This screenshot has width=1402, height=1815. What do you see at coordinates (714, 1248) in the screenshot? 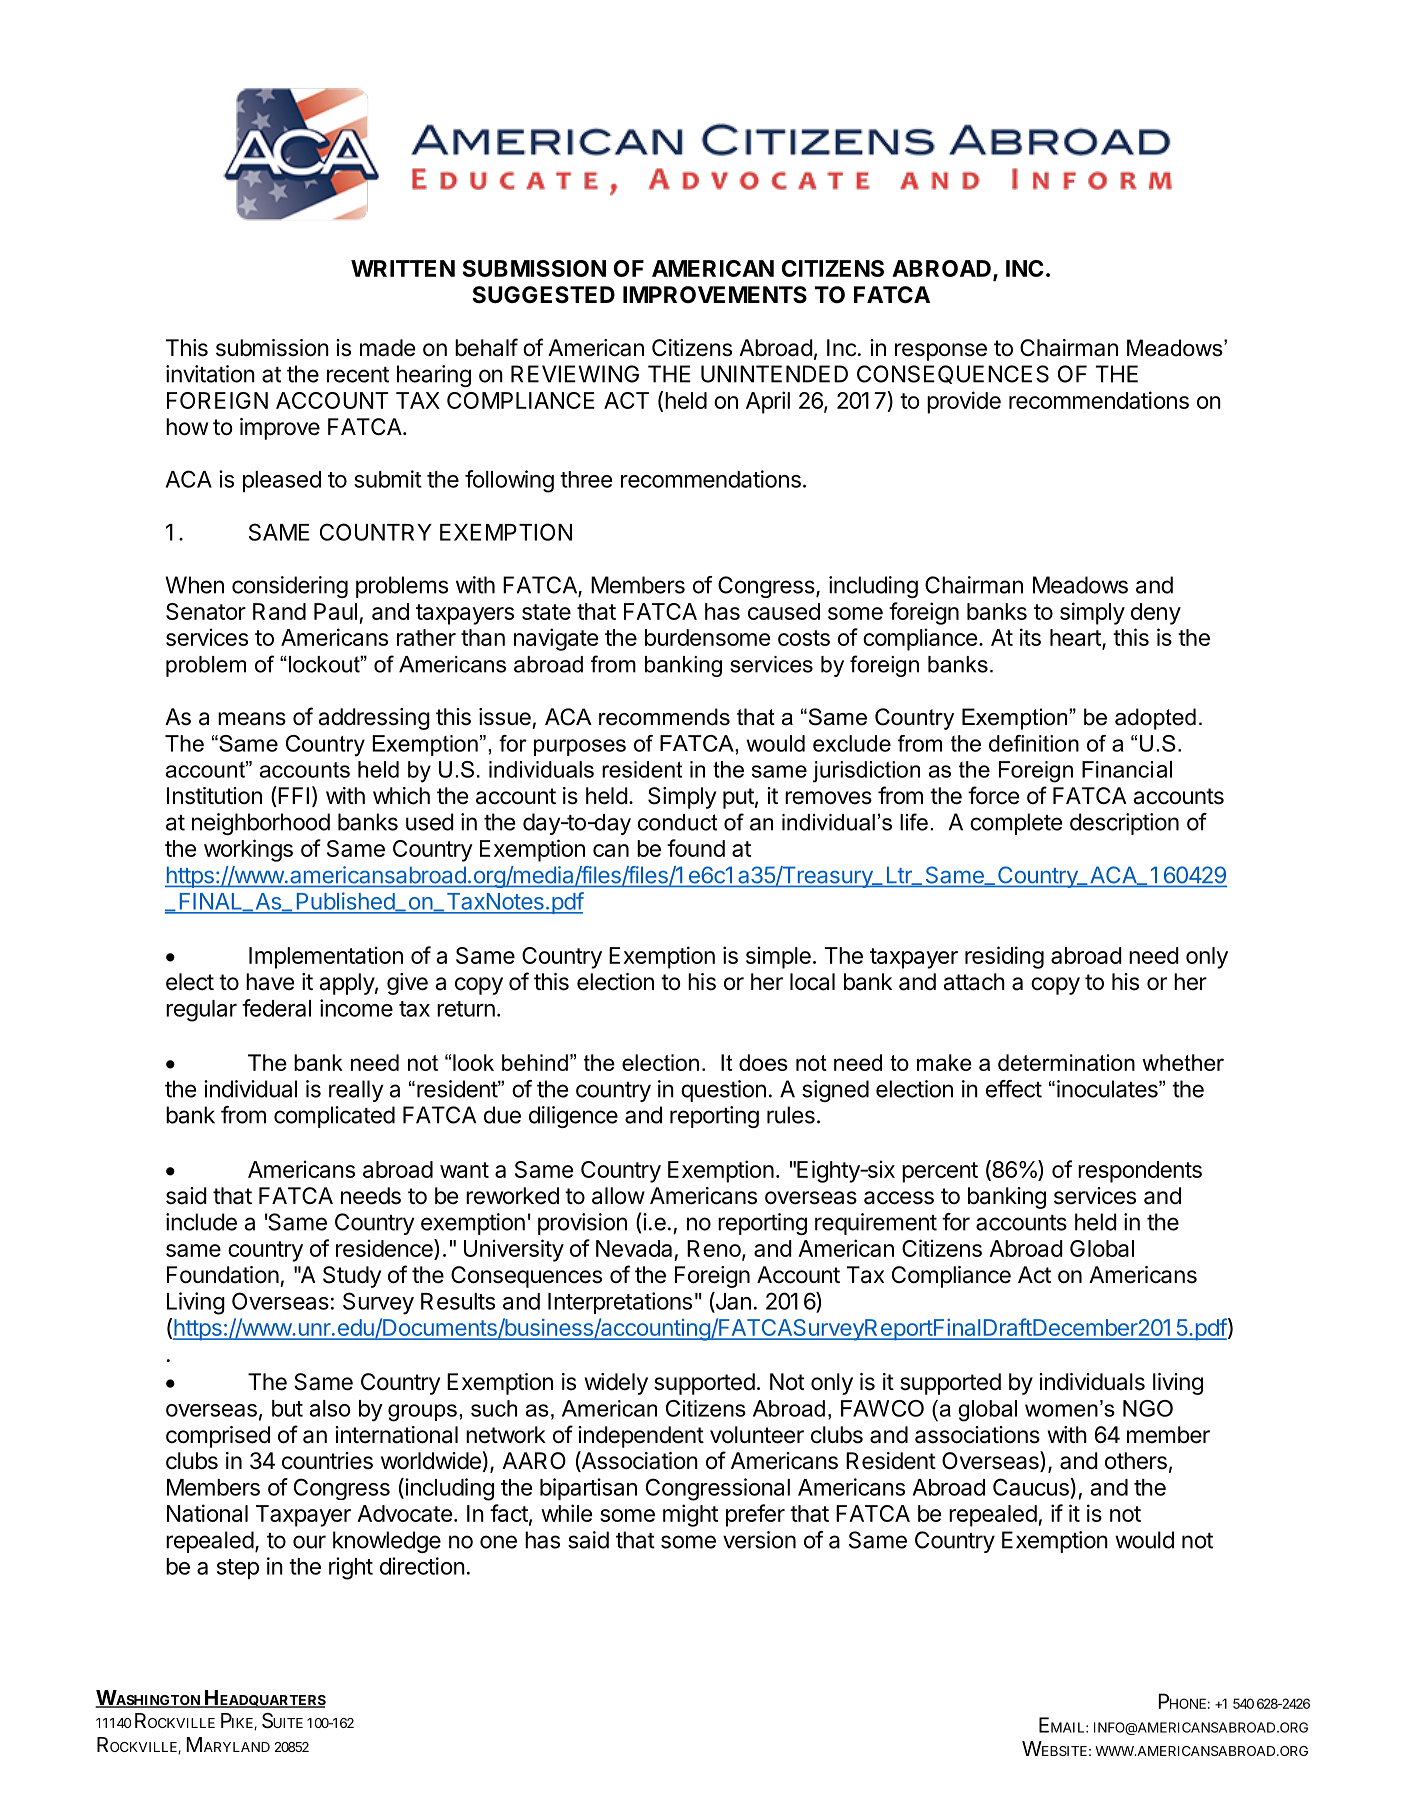
I see `Reno` at bounding box center [714, 1248].
